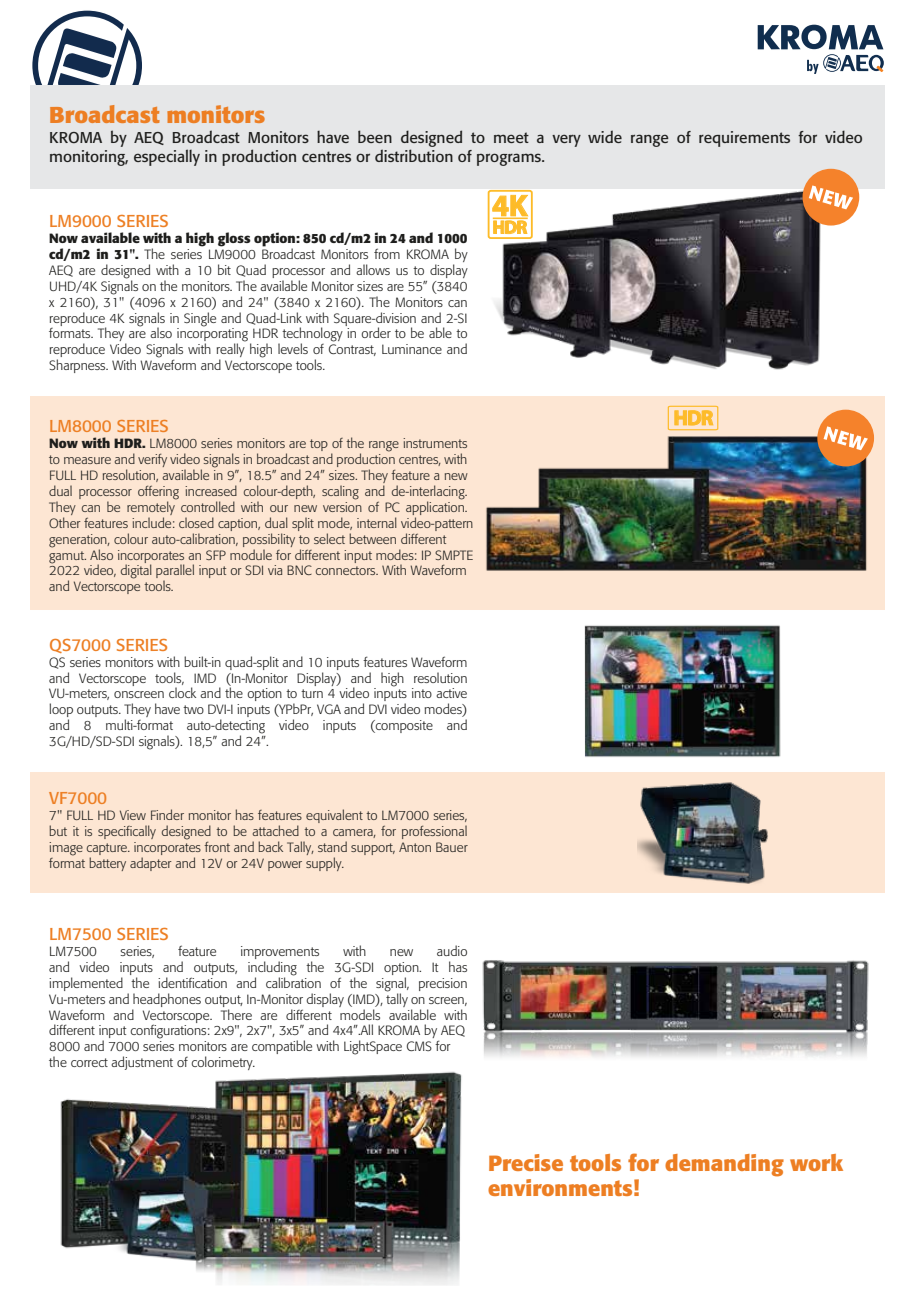  Describe the element at coordinates (414, 155) in the screenshot. I see `distribution` at that location.
